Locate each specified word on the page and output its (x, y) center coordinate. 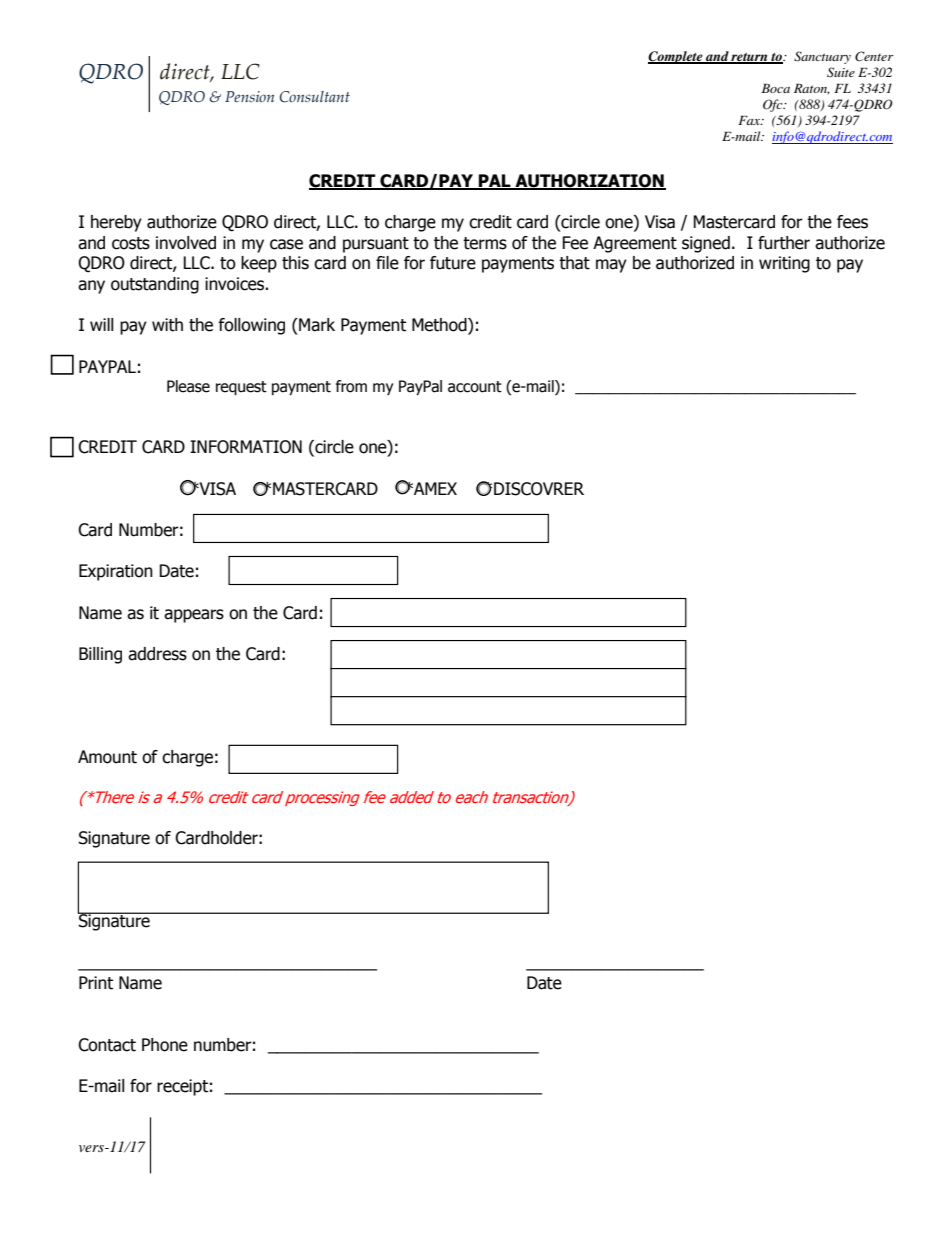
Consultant (315, 97)
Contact (107, 1045)
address (157, 654)
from (351, 386)
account (475, 387)
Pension (249, 97)
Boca (776, 88)
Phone (165, 1045)
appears (194, 616)
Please (188, 386)
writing (784, 264)
